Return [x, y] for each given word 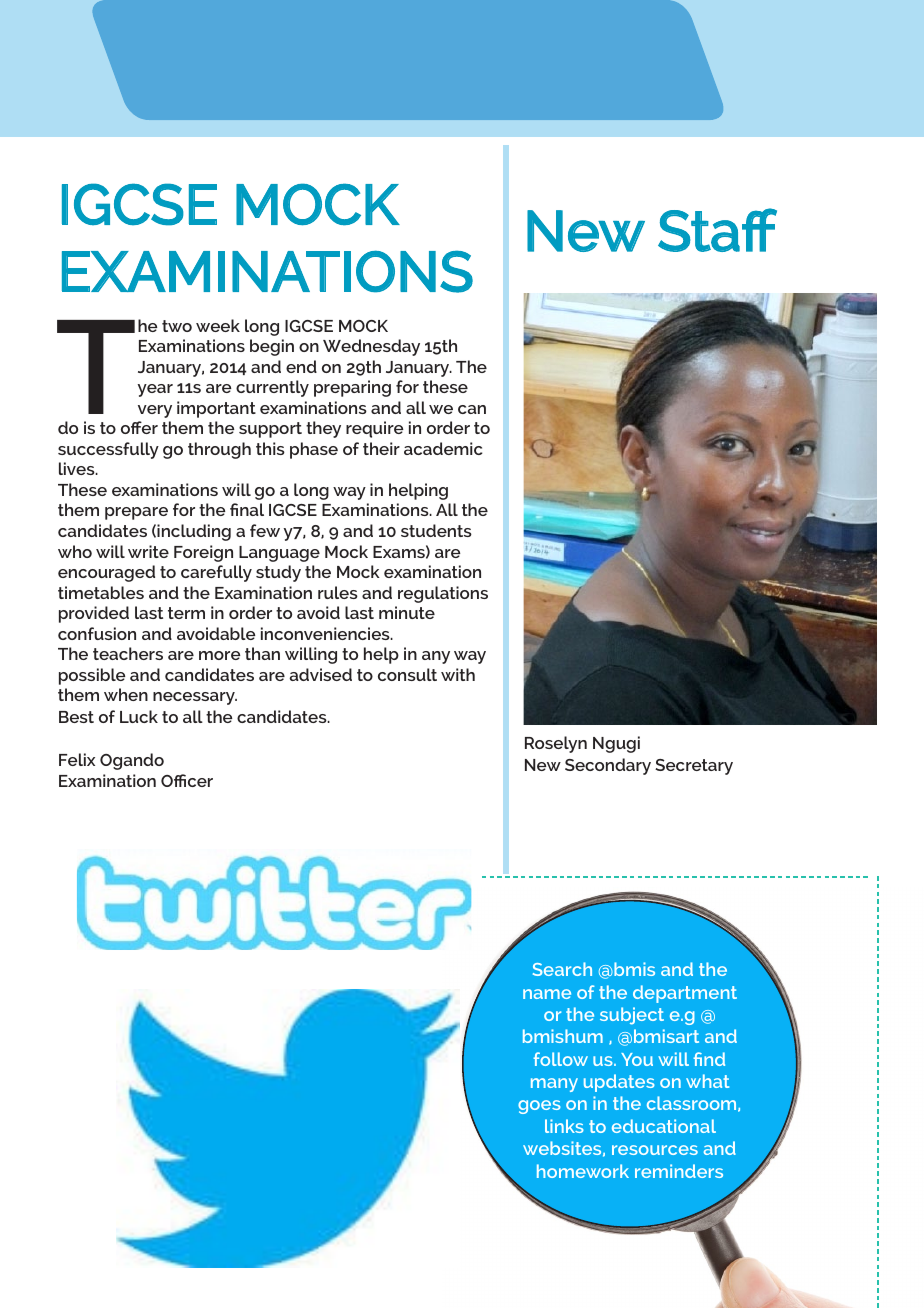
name [547, 994]
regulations [443, 594]
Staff [717, 230]
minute [407, 612]
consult [407, 674]
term [186, 613]
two [177, 326]
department [685, 994]
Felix [77, 759]
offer [139, 427]
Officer [187, 780]
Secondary [608, 766]
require [374, 429]
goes [539, 1107]
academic [443, 448]
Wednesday [371, 347]
